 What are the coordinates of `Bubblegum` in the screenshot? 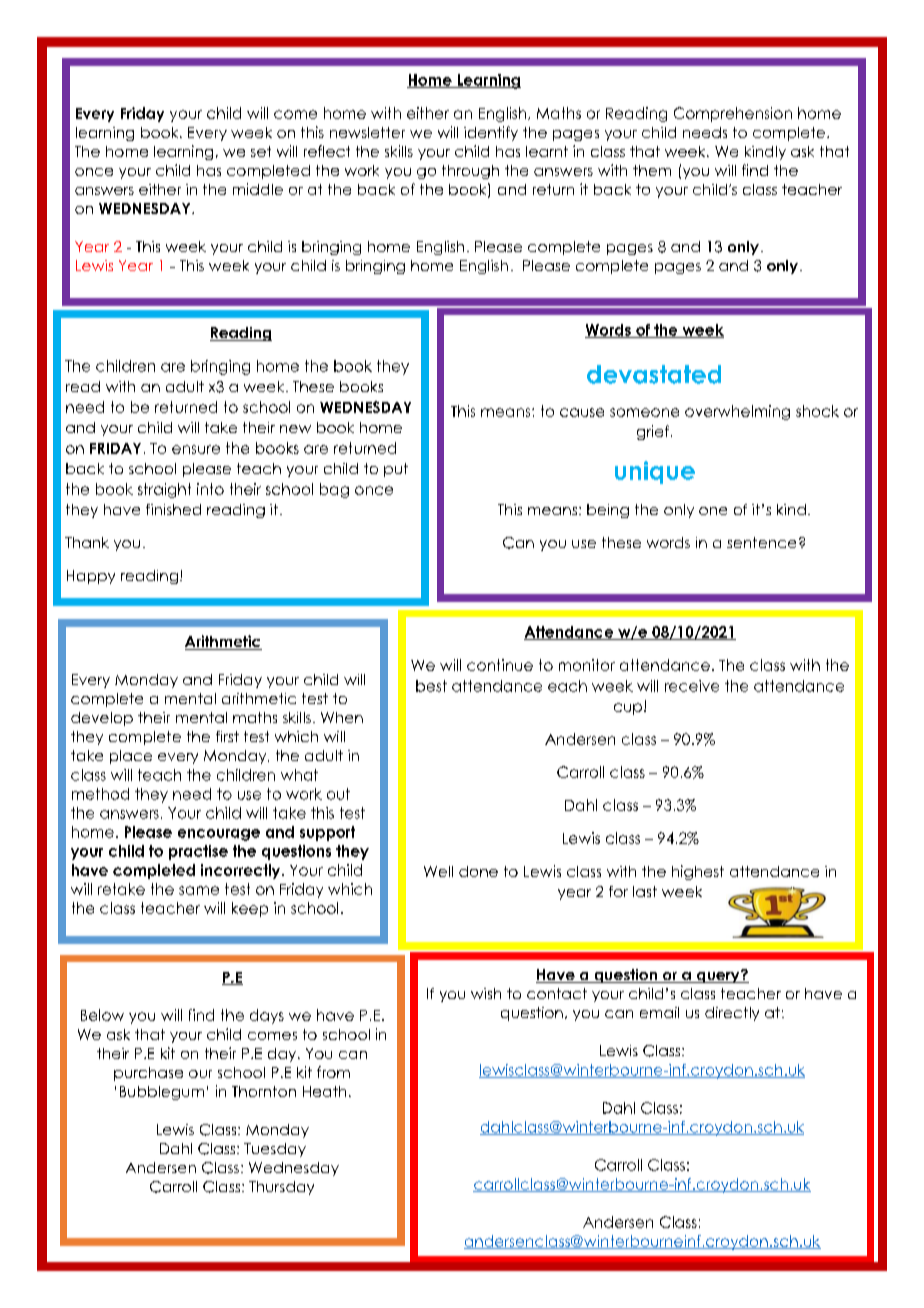 It's located at (162, 1093).
